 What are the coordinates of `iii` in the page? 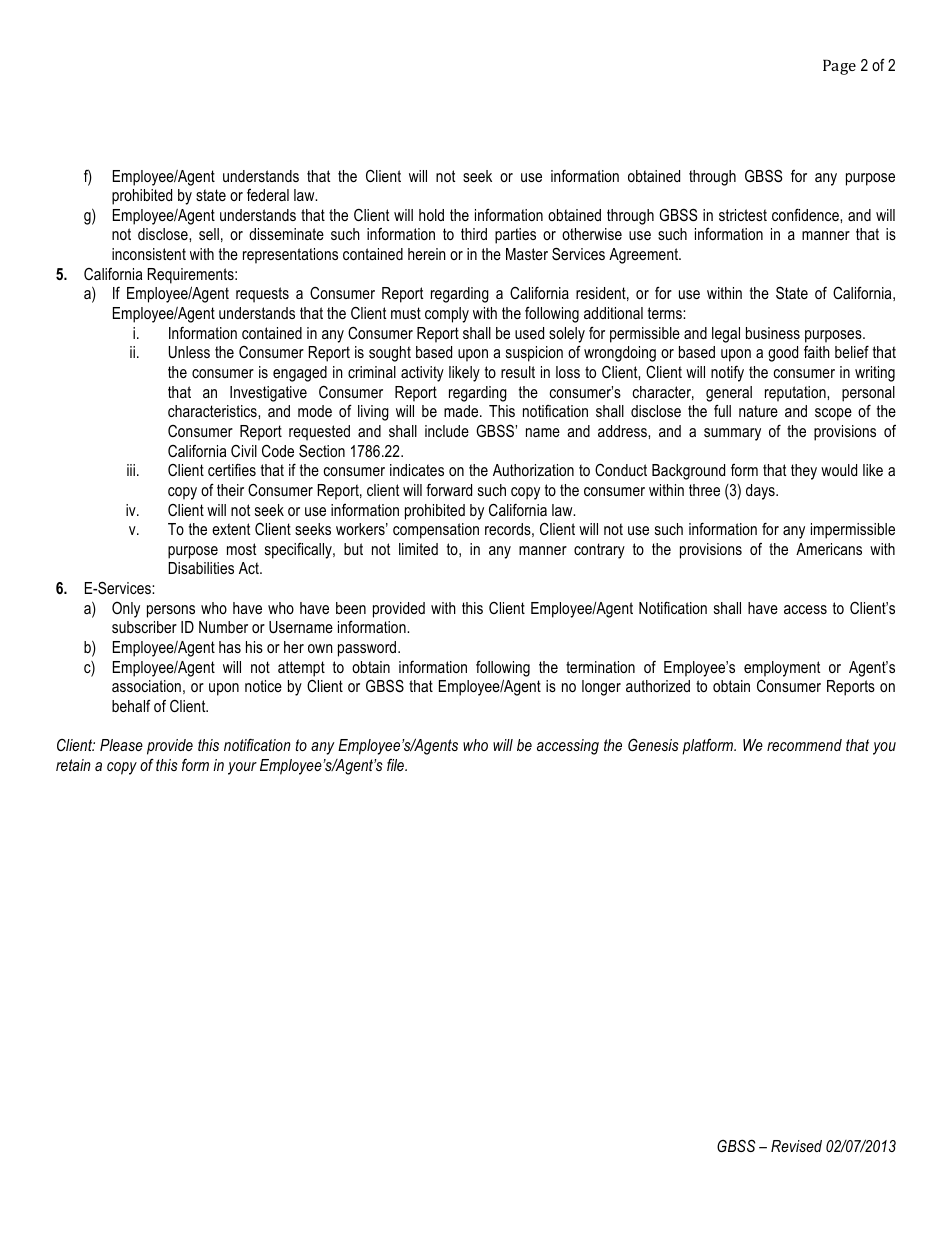 It's located at (131, 470).
